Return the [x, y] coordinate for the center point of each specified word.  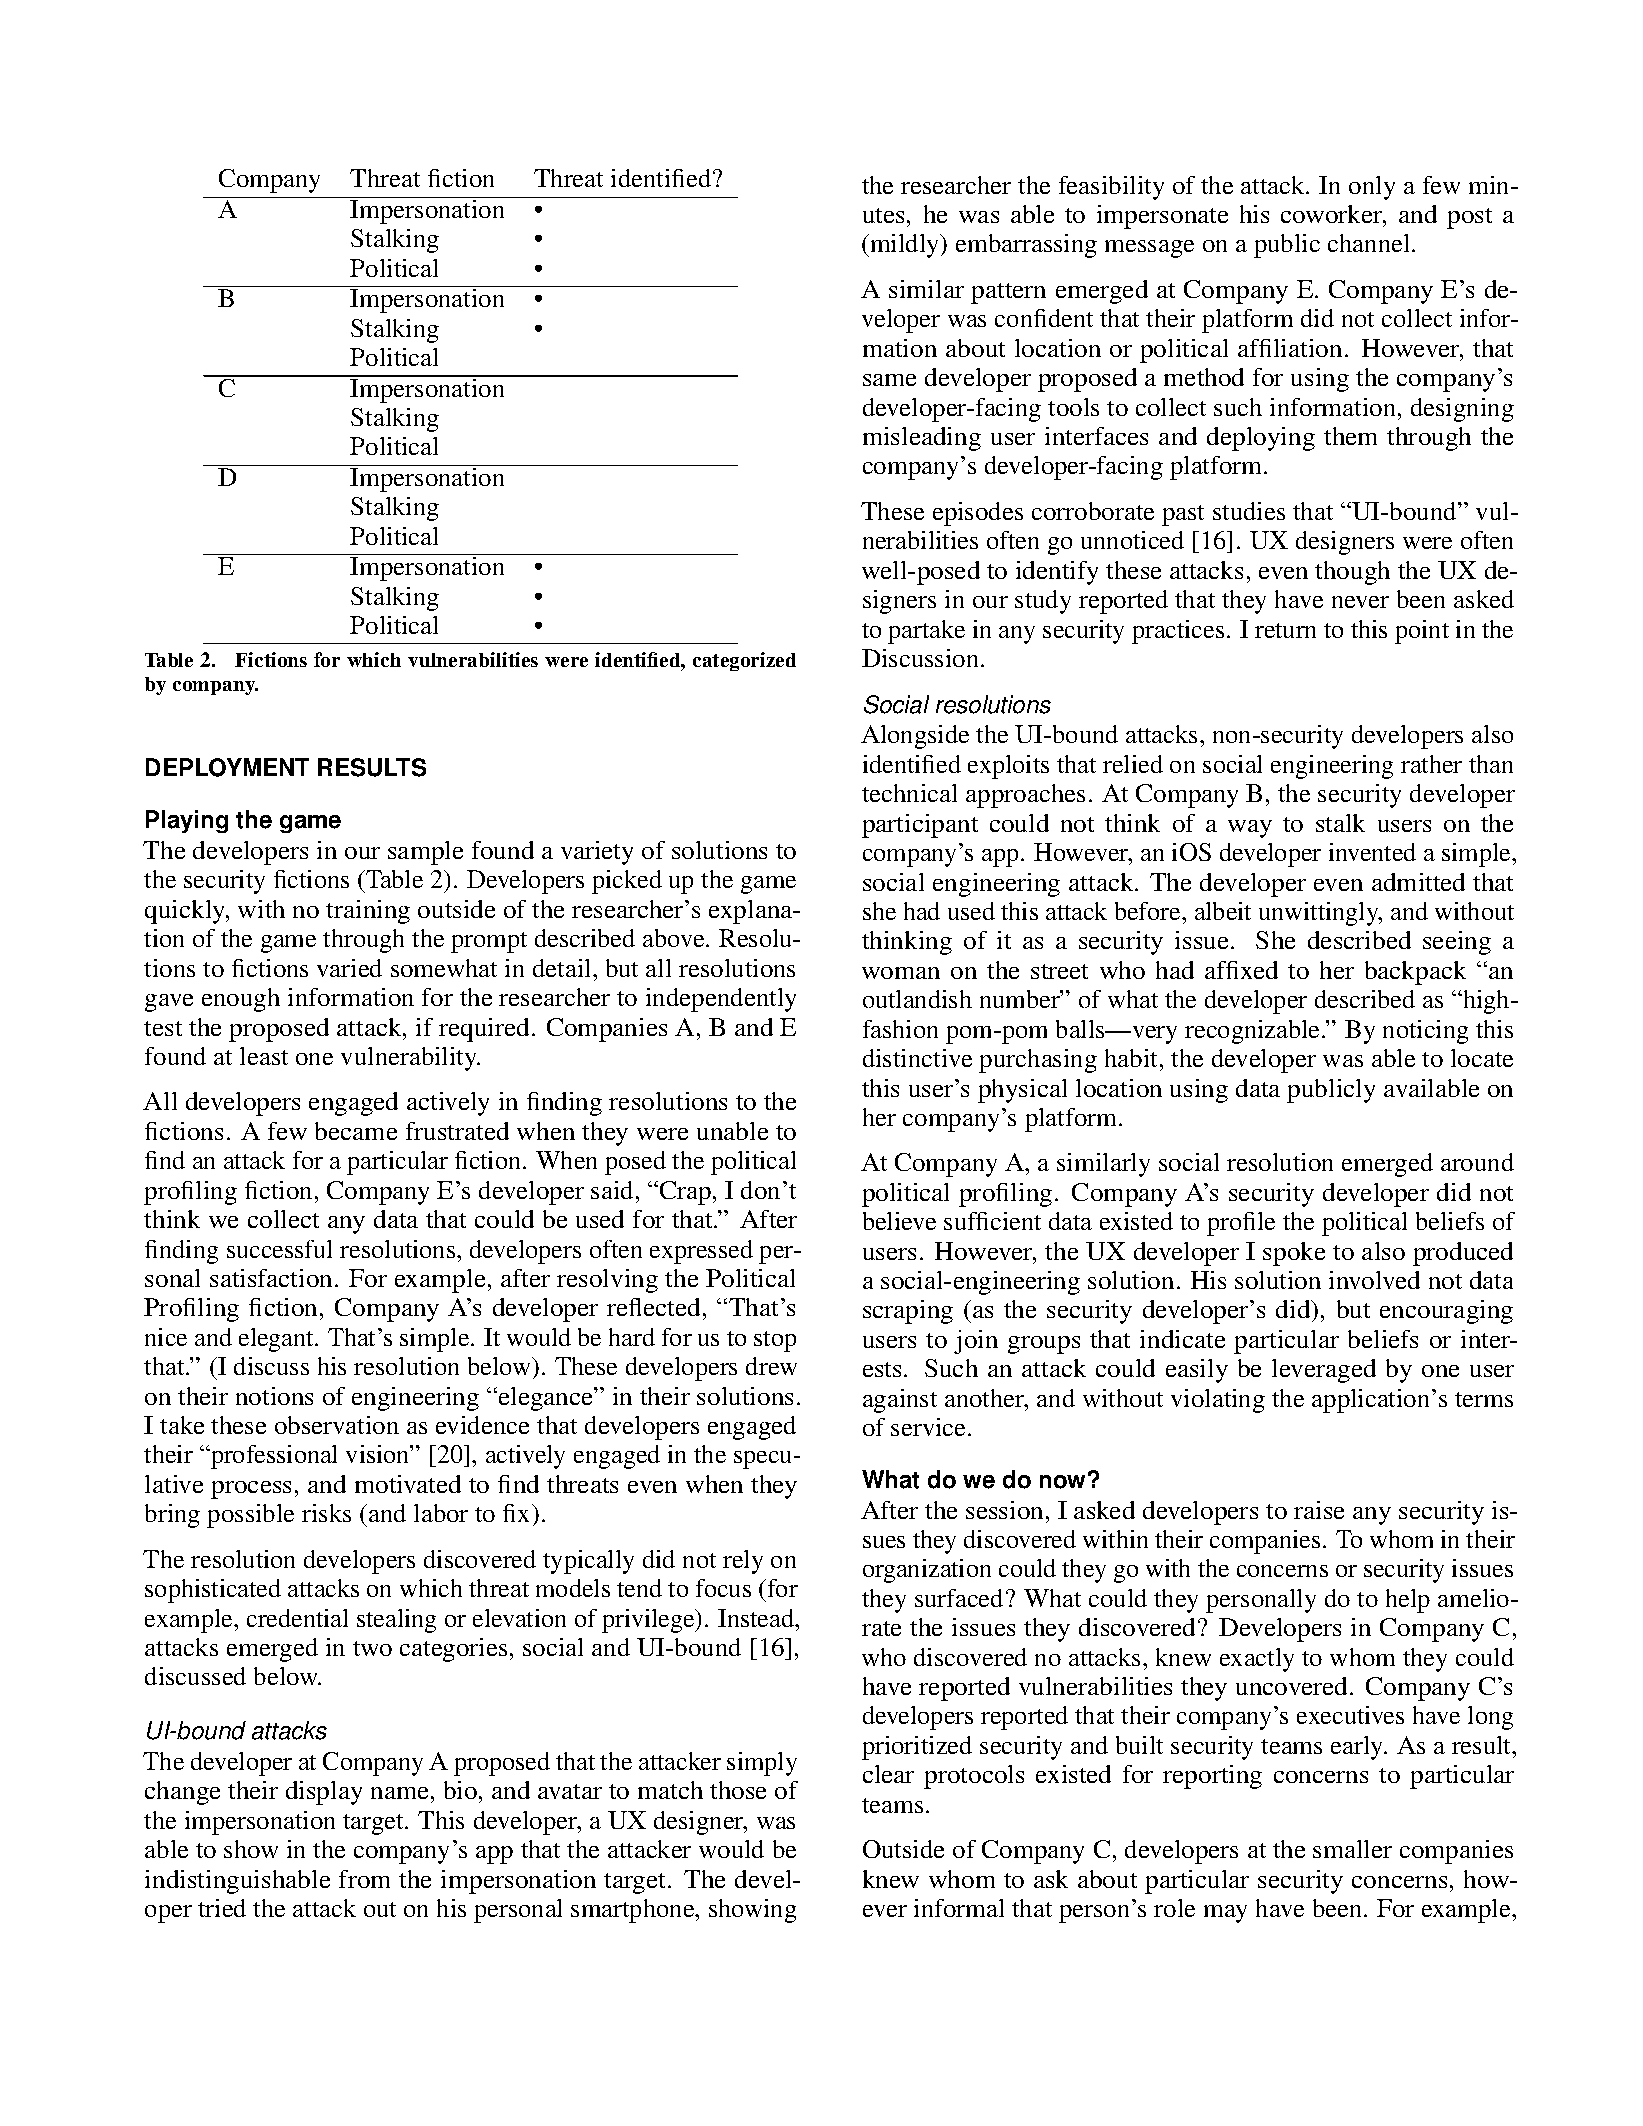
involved [1374, 1280]
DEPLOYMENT [227, 767]
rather [1431, 764]
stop [775, 1341]
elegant [277, 1340]
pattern [1008, 293]
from [364, 1879]
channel [1370, 243]
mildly [905, 246]
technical [909, 793]
